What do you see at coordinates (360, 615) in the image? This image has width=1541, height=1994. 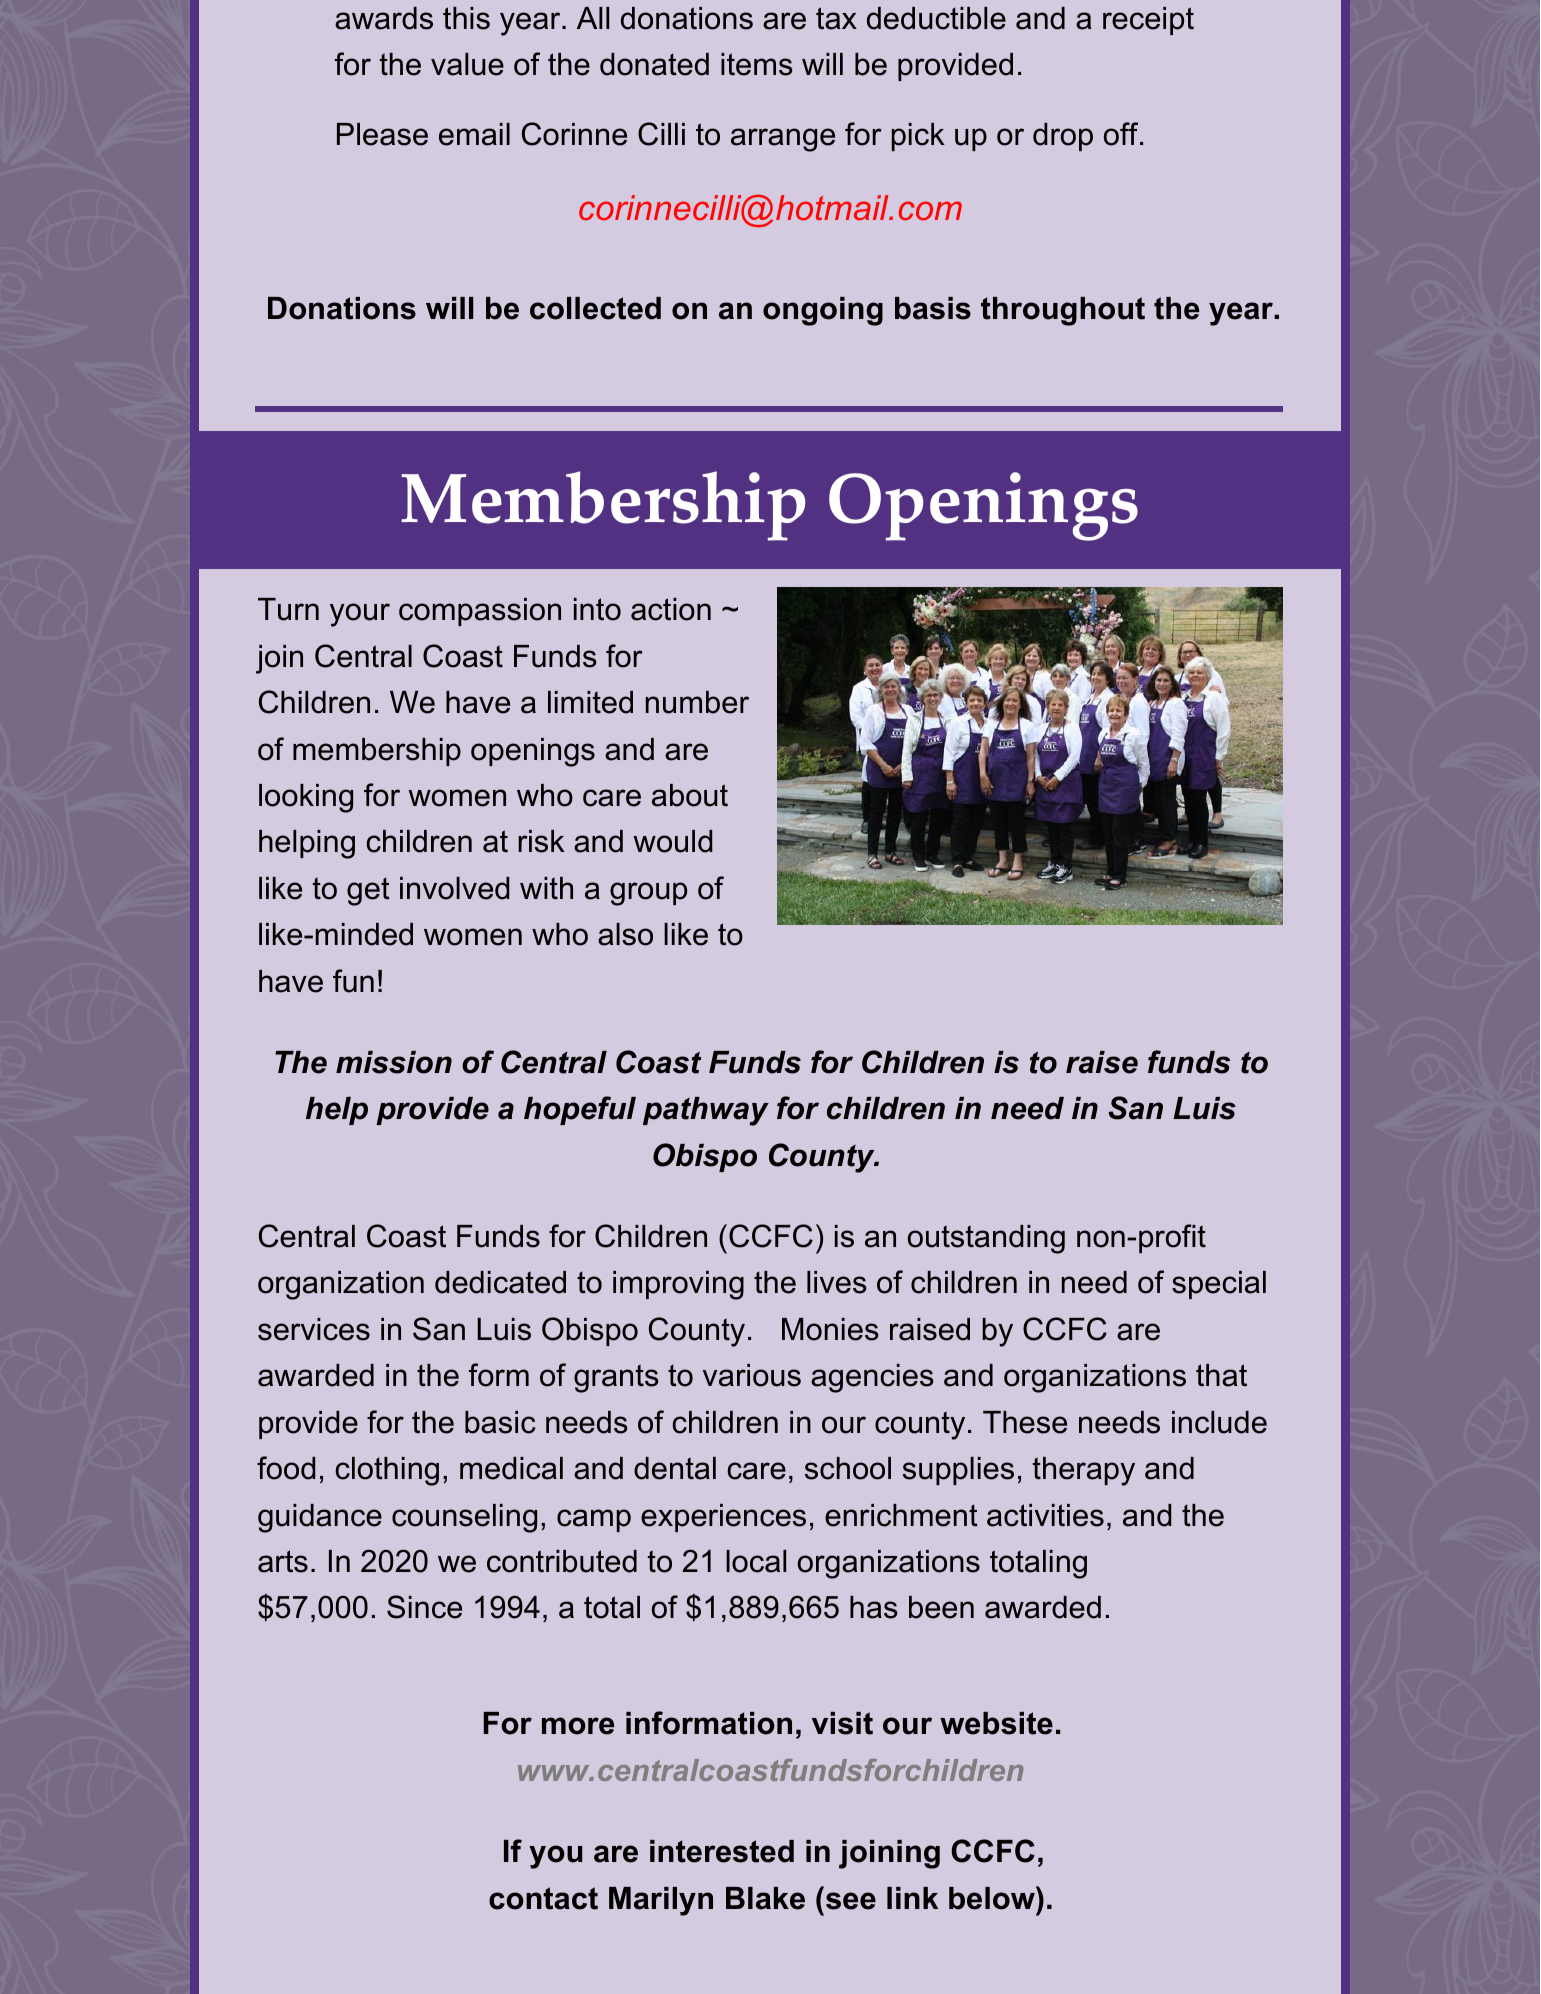 I see `your` at bounding box center [360, 615].
